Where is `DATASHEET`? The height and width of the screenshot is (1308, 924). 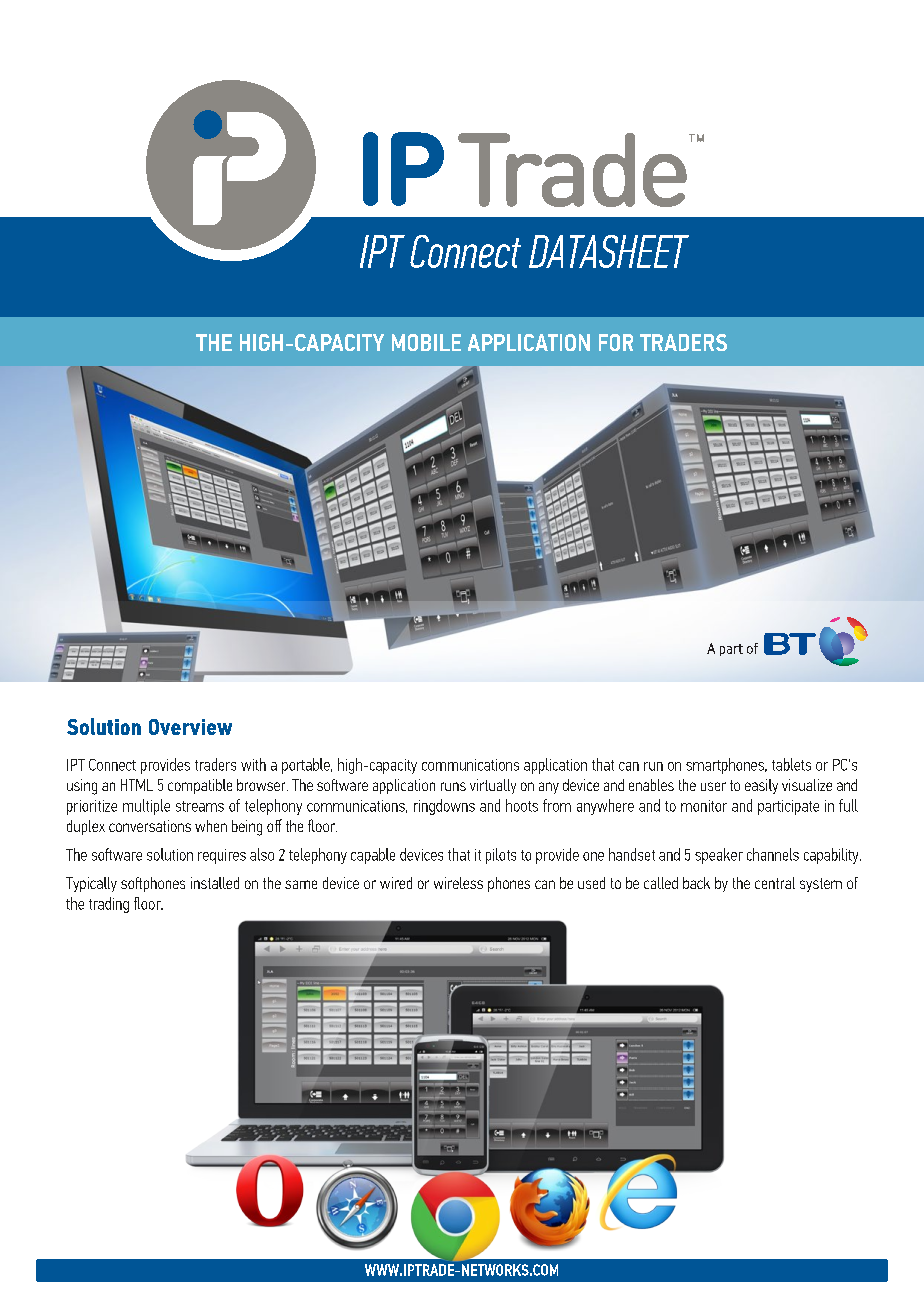 DATASHEET is located at coordinates (609, 251).
